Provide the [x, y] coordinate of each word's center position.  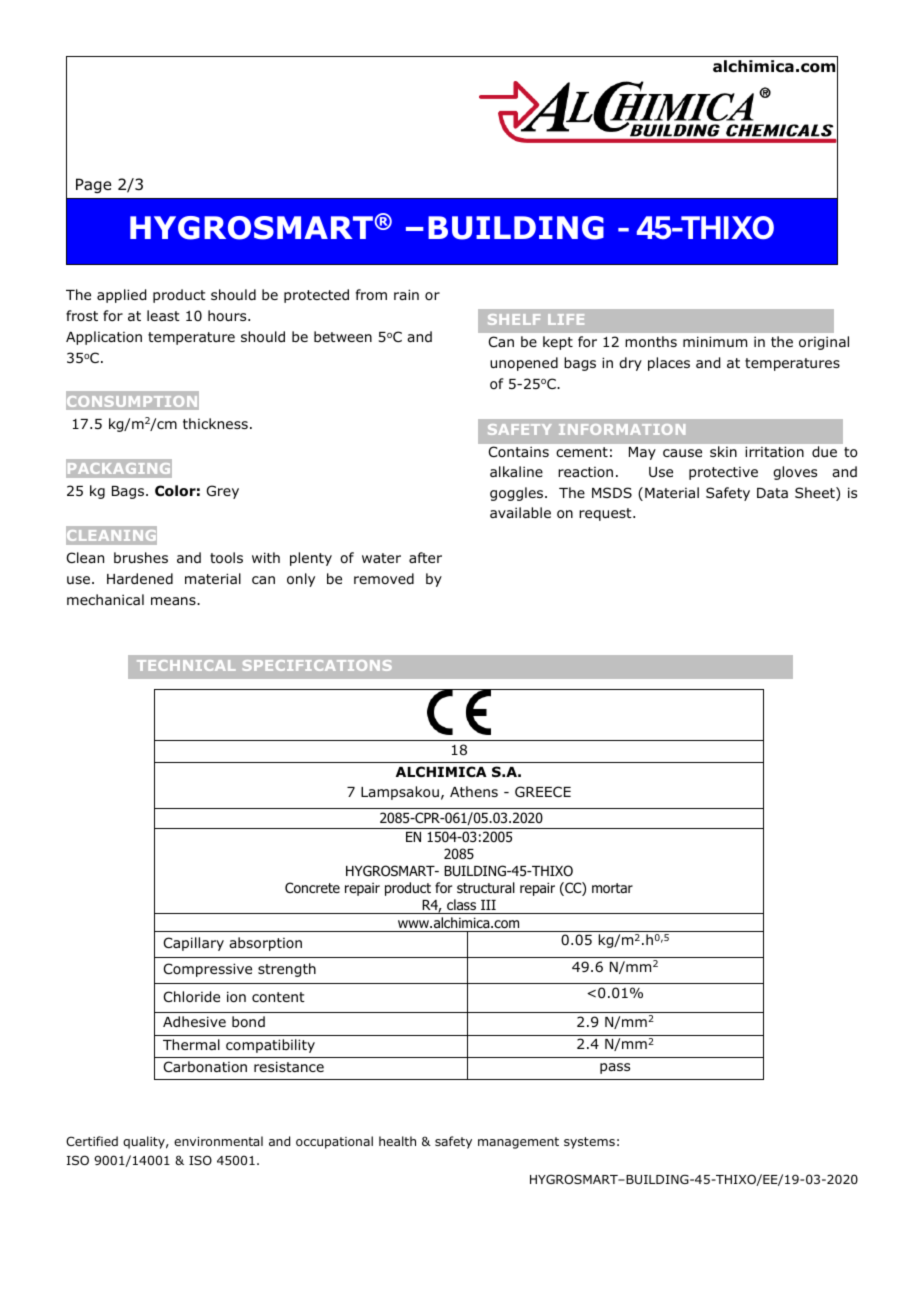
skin [723, 451]
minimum [715, 341]
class [461, 904]
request [606, 514]
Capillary [194, 944]
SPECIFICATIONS [317, 665]
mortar [612, 888]
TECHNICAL [186, 665]
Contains [519, 451]
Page [93, 185]
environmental [218, 1141]
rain [406, 294]
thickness [215, 423]
